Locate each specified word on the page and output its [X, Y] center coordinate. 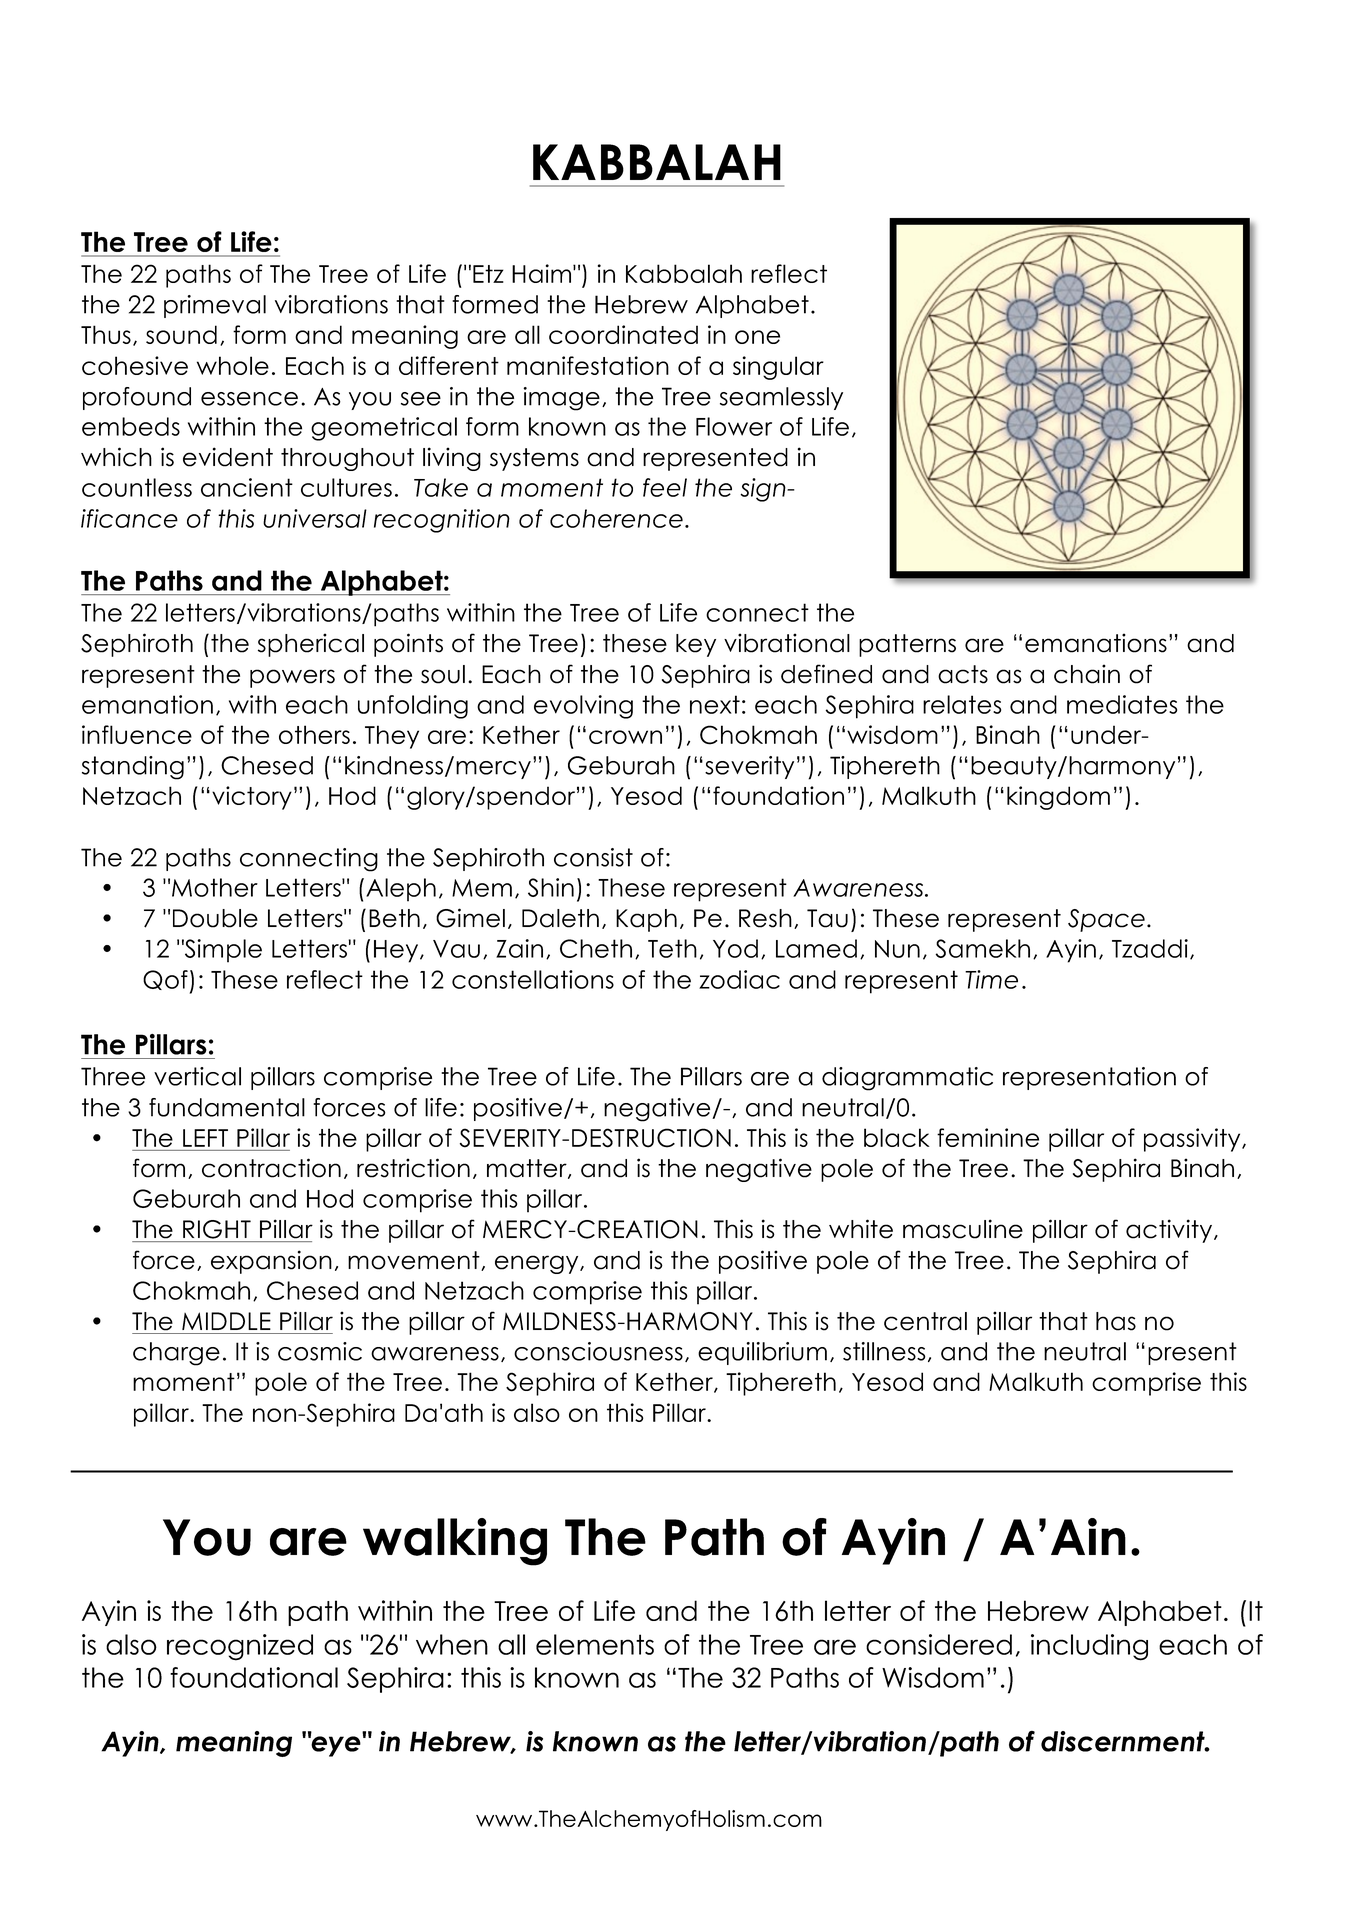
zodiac [739, 979]
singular [778, 368]
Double [215, 918]
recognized [240, 1647]
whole [233, 365]
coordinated [623, 334]
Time [991, 979]
